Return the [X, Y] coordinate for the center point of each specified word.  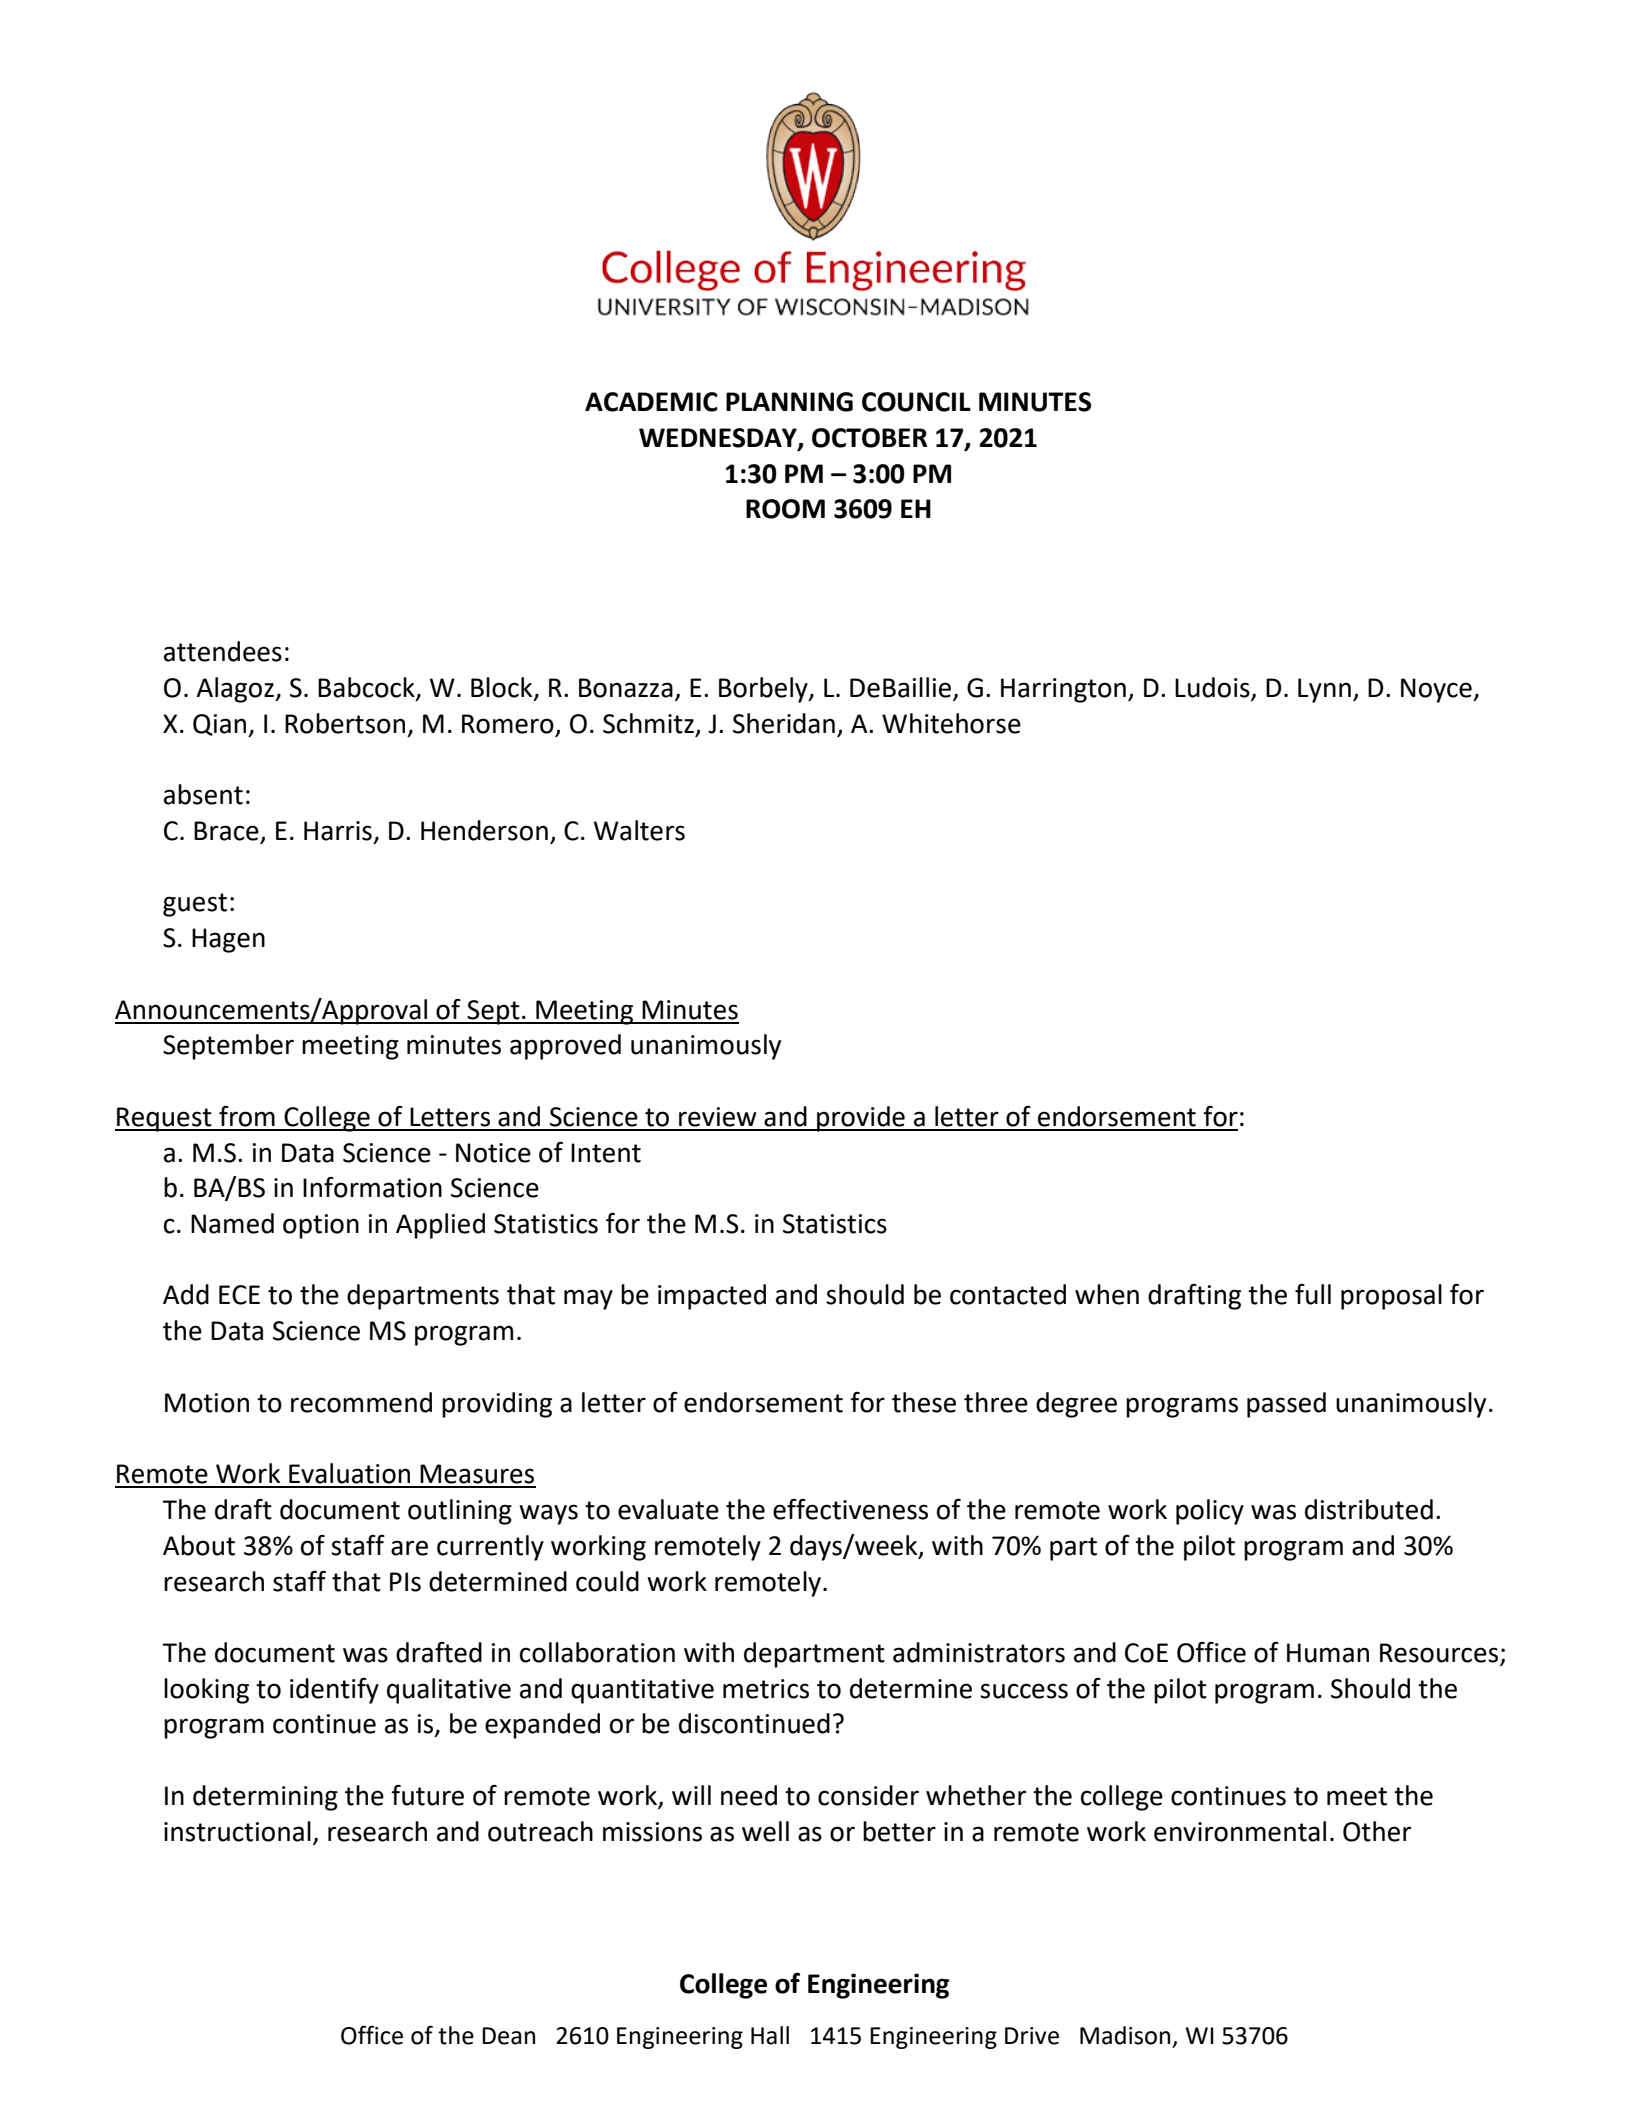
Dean [508, 2036]
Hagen [228, 940]
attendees [223, 651]
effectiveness [850, 1509]
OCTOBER [869, 438]
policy [1210, 1512]
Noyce [1437, 690]
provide [861, 1119]
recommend [361, 1402]
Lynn [1324, 690]
